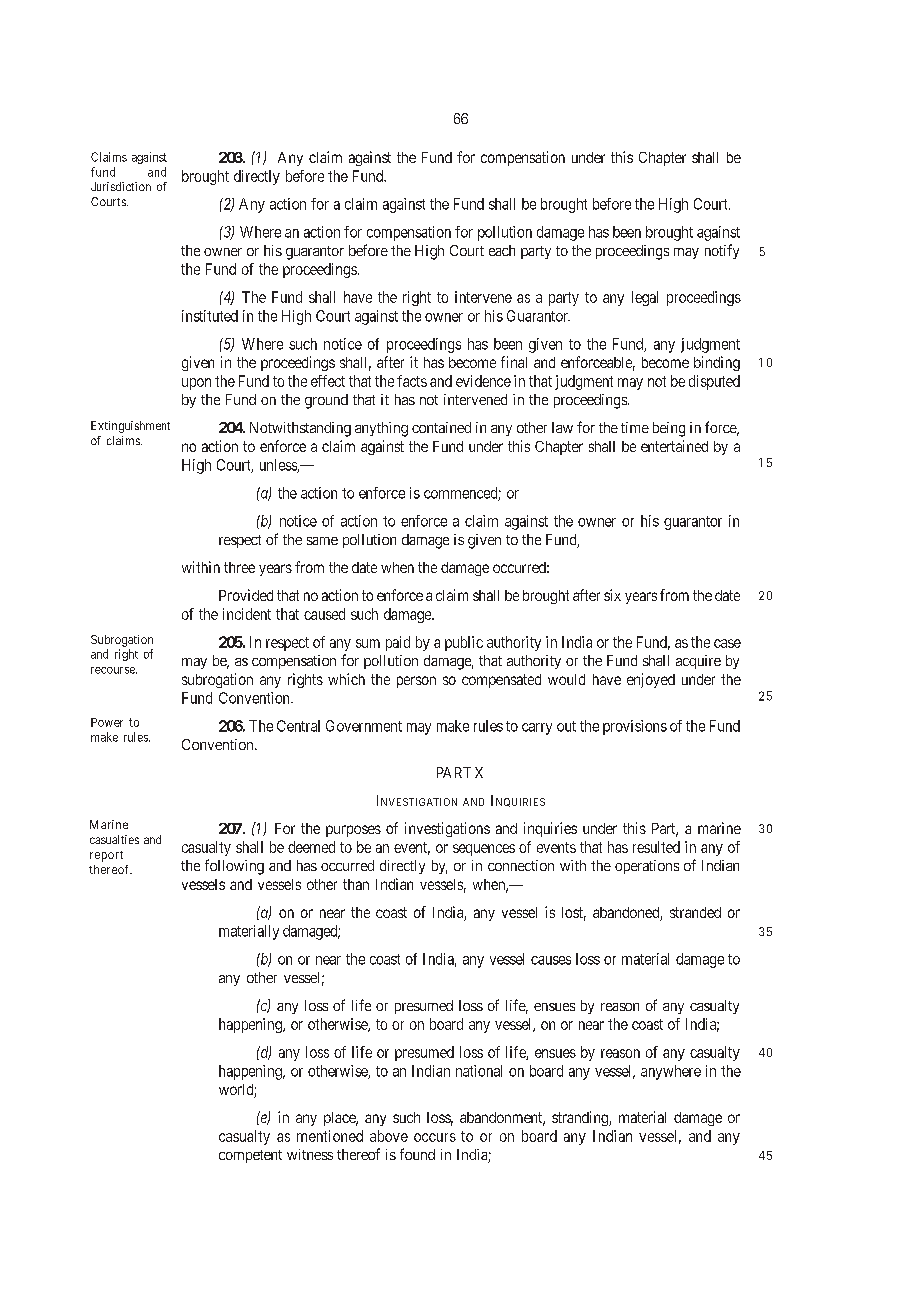 This screenshot has height=1308, width=924. I want to click on than, so click(356, 884).
